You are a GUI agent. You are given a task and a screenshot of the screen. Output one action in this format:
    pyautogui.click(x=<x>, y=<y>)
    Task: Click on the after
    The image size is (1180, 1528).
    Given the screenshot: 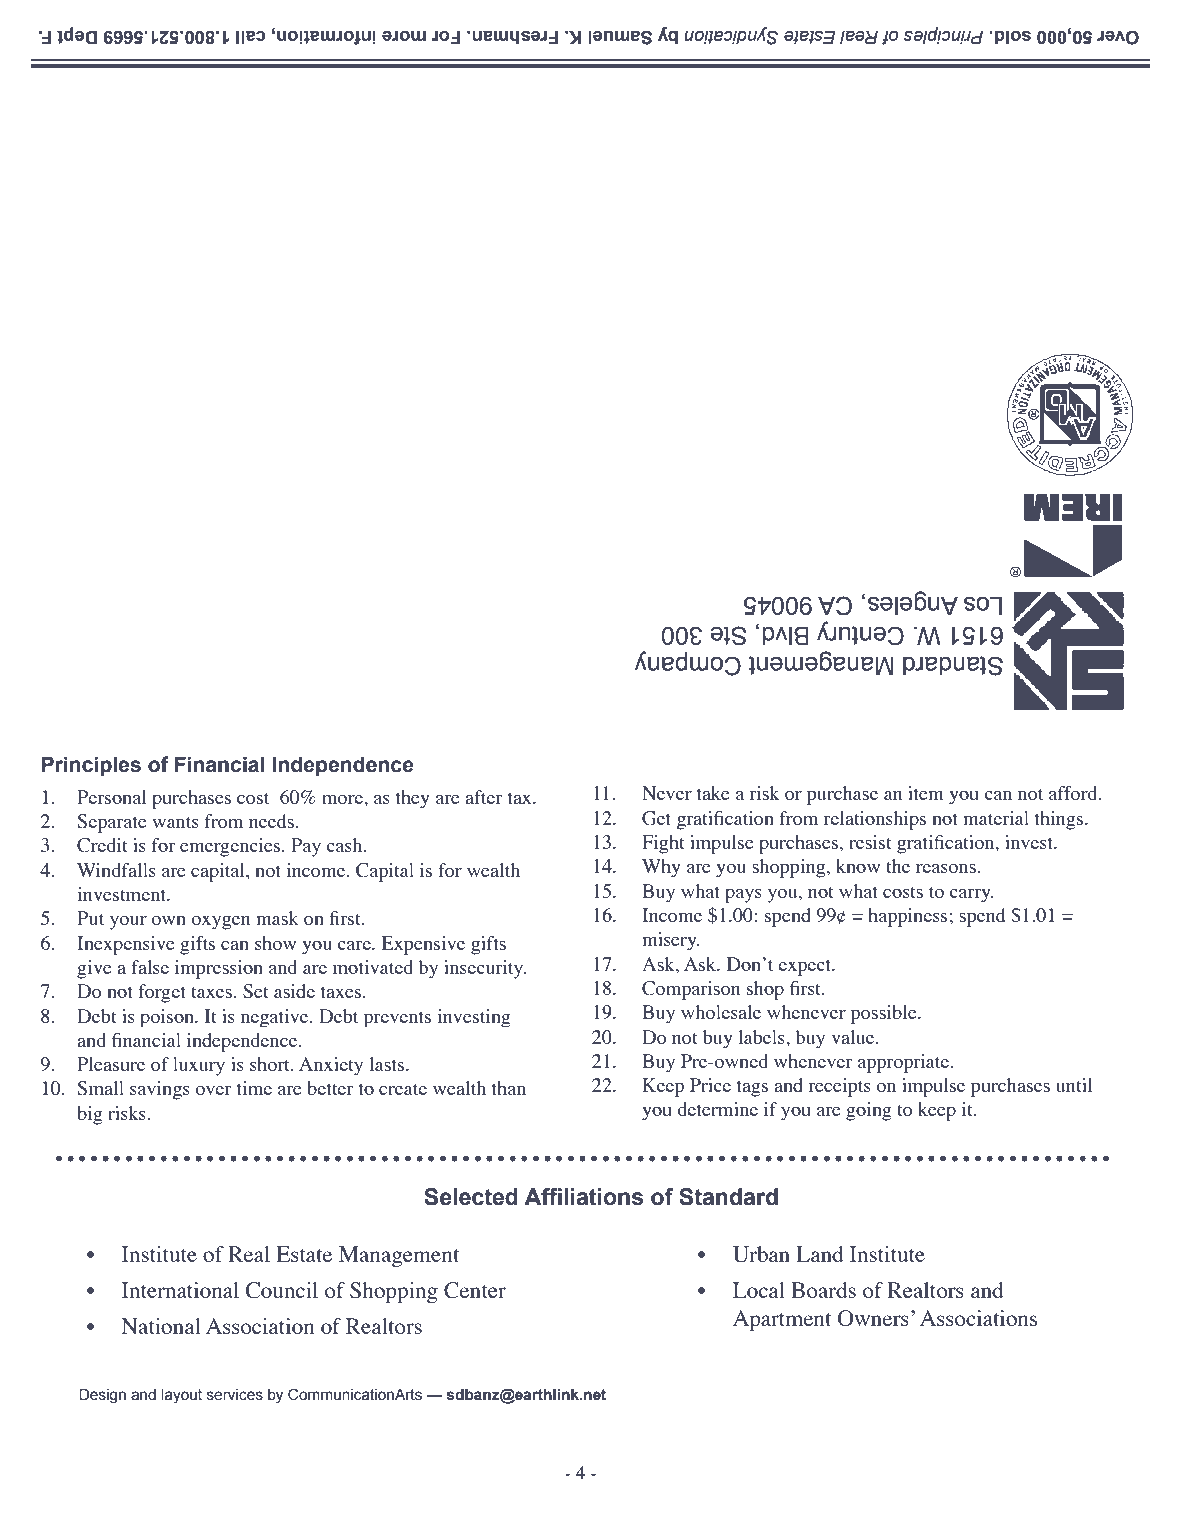 What is the action you would take?
    pyautogui.click(x=483, y=797)
